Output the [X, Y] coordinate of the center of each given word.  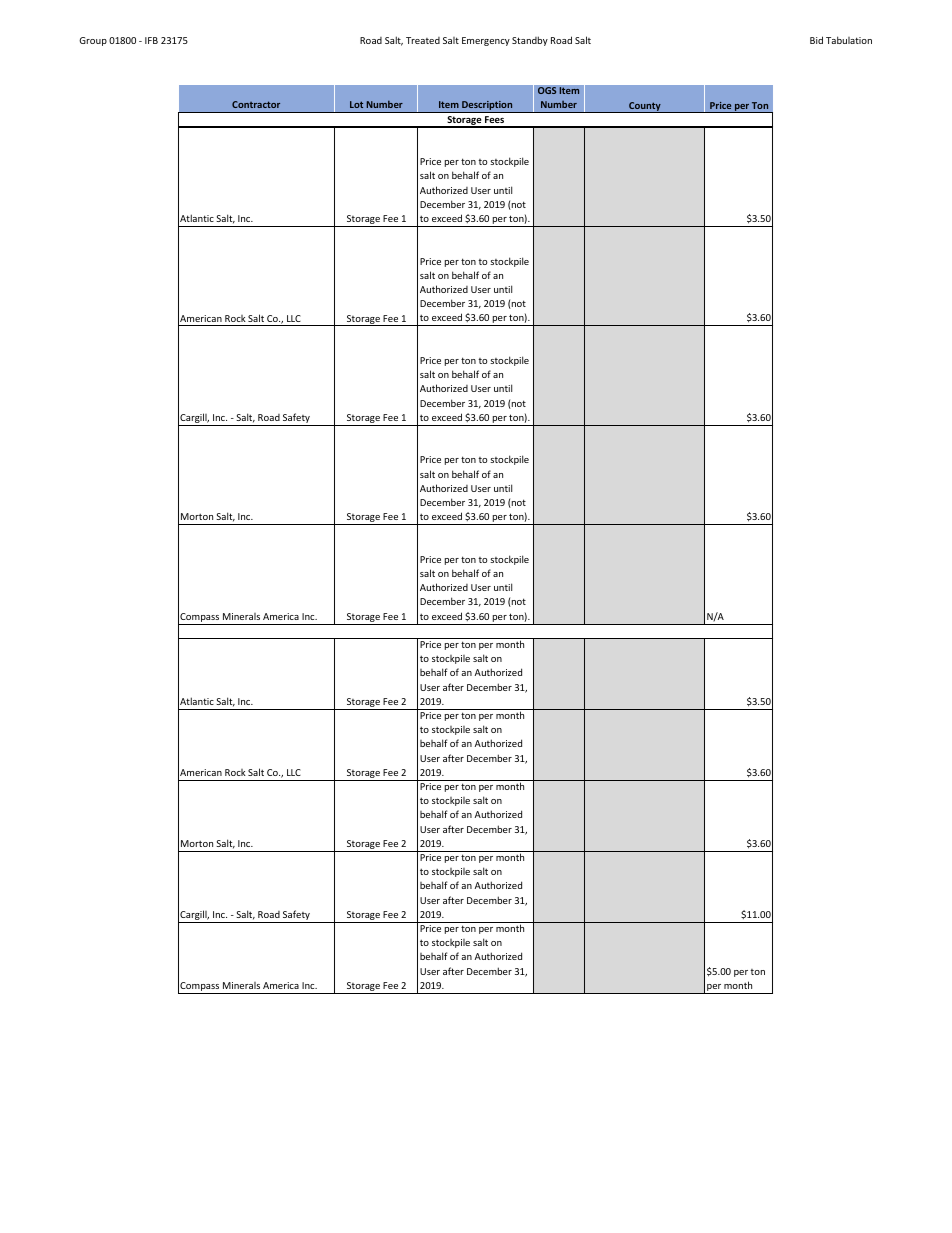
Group [93, 41]
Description [487, 106]
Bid [816, 40]
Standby [530, 41]
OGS [547, 91]
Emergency [486, 41]
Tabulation [849, 40]
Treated [423, 40]
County [645, 107]
